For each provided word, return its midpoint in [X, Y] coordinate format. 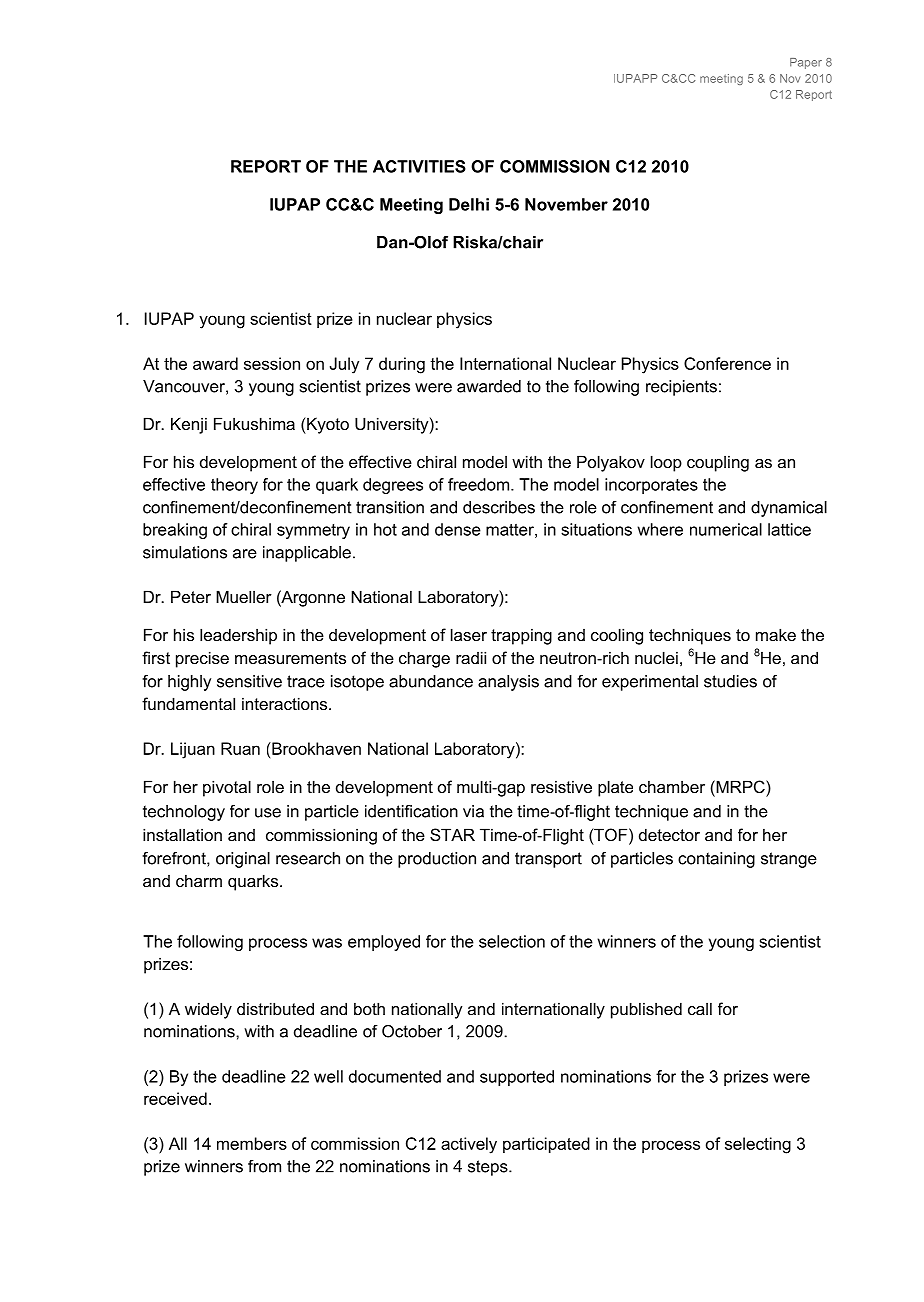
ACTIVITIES [419, 166]
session [272, 363]
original [243, 860]
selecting [758, 1145]
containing [716, 860]
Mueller [244, 596]
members [252, 1143]
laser [469, 634]
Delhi [469, 204]
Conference [727, 363]
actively [469, 1145]
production [437, 860]
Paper [806, 63]
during [402, 365]
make [776, 634]
